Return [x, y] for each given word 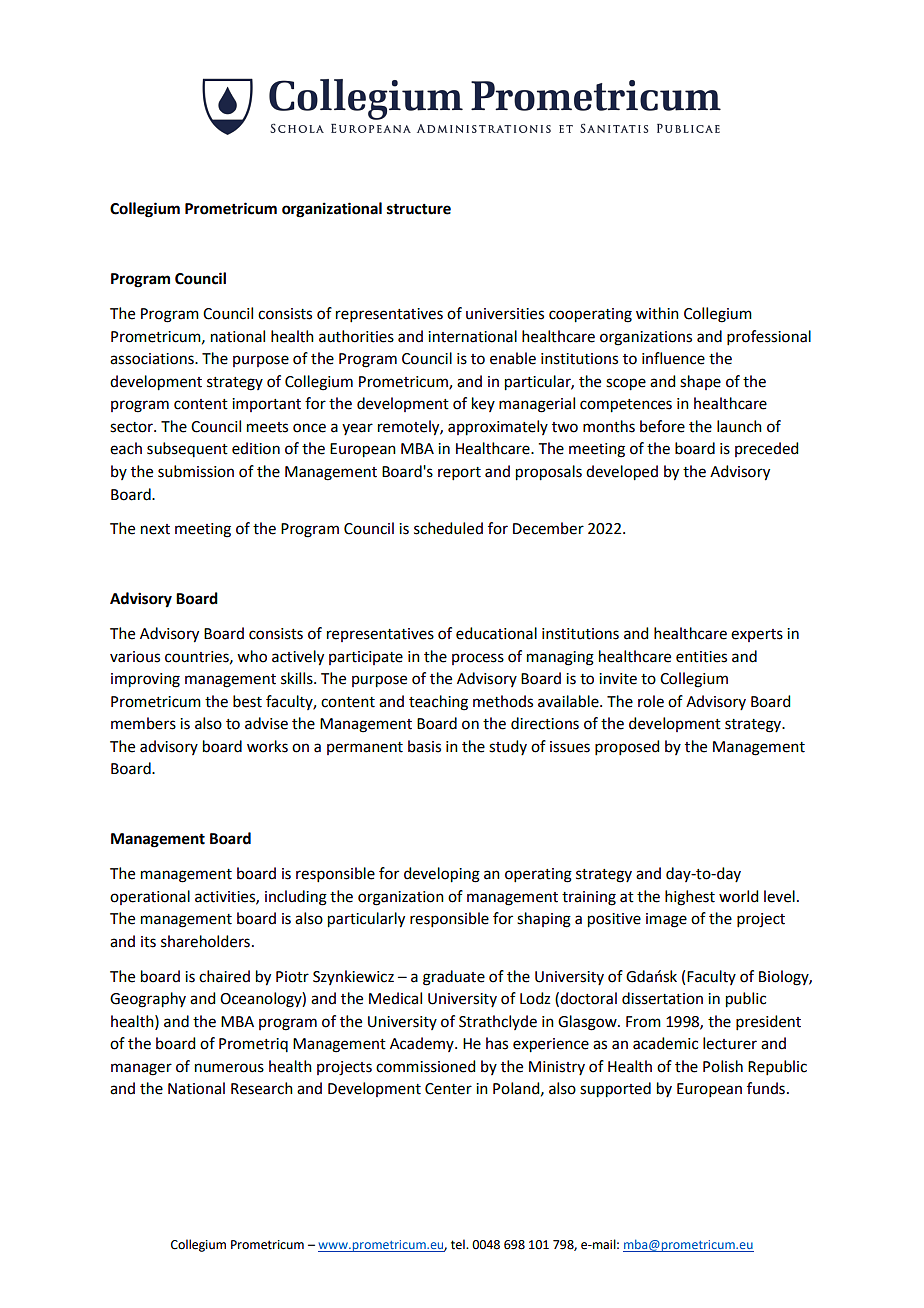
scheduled [448, 528]
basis [424, 746]
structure [419, 209]
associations [153, 359]
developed [622, 473]
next [155, 529]
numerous [229, 1068]
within [657, 313]
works [267, 746]
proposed [627, 747]
